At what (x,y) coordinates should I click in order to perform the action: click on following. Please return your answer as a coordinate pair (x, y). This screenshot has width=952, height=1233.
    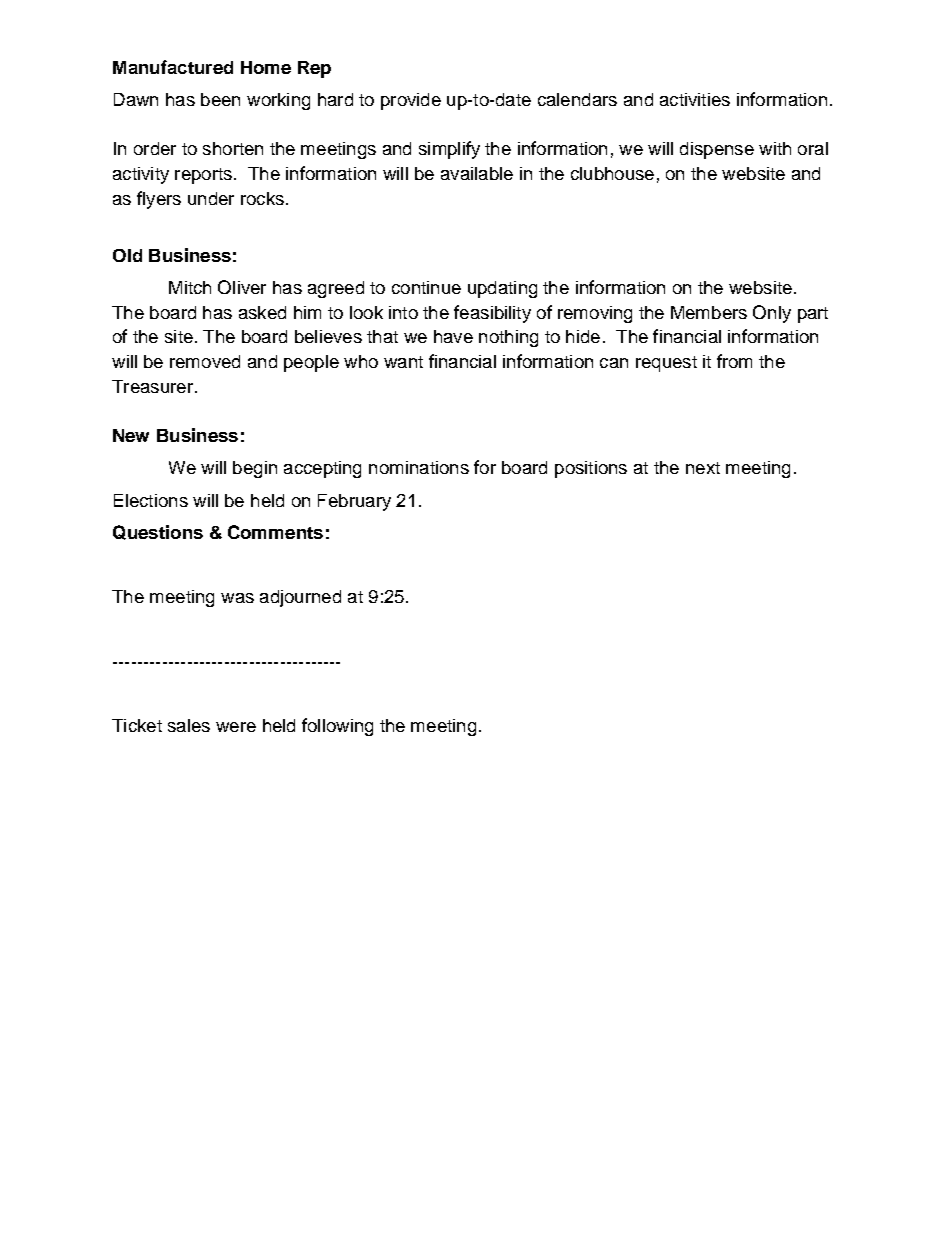
    Looking at the image, I should click on (337, 727).
